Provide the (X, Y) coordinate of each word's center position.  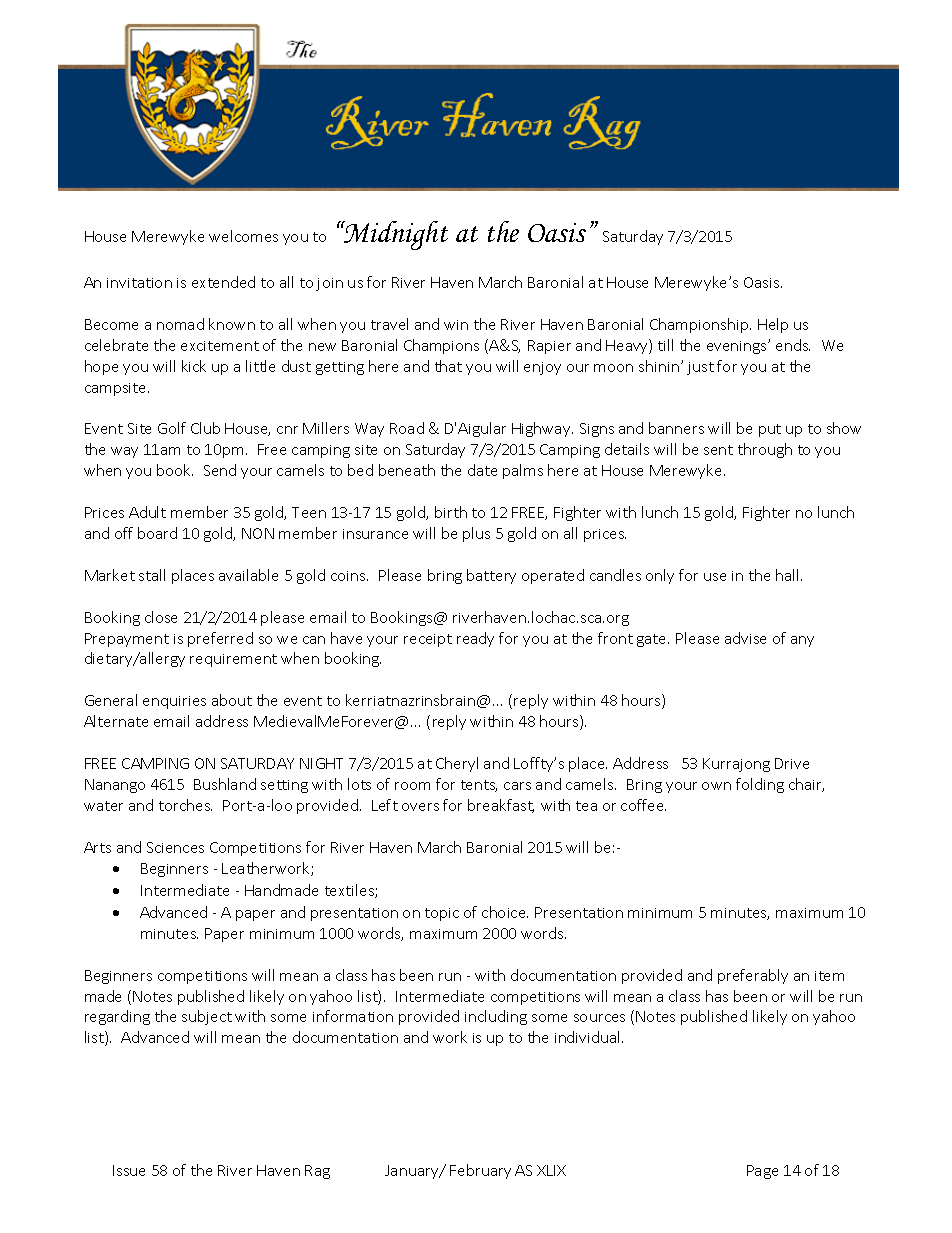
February (480, 1171)
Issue (129, 1170)
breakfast (501, 806)
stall (152, 575)
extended (223, 282)
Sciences (175, 847)
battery (491, 576)
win (456, 325)
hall (789, 575)
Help (773, 325)
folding (760, 785)
